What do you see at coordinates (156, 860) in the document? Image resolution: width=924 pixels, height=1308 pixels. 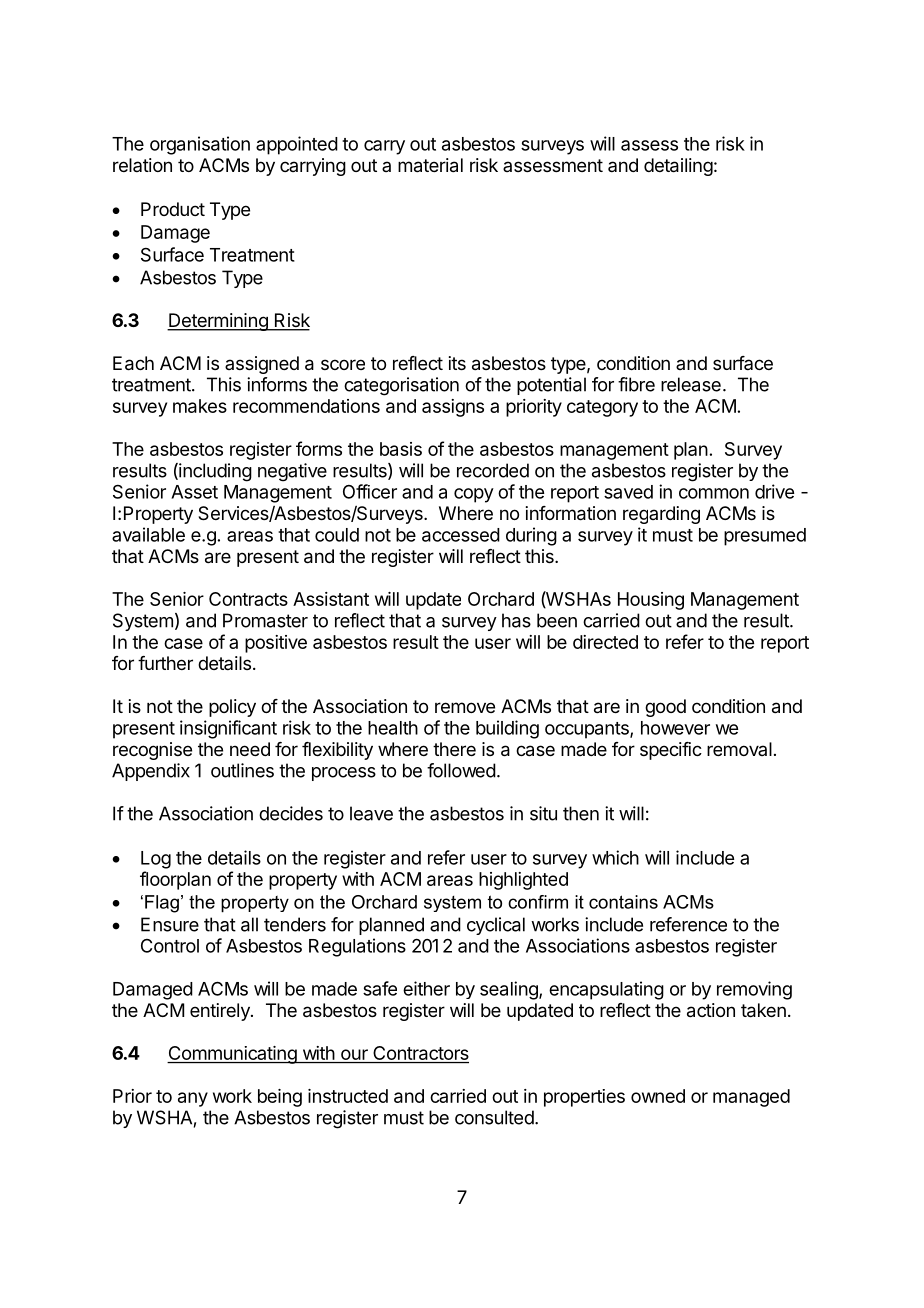 I see `Log` at bounding box center [156, 860].
